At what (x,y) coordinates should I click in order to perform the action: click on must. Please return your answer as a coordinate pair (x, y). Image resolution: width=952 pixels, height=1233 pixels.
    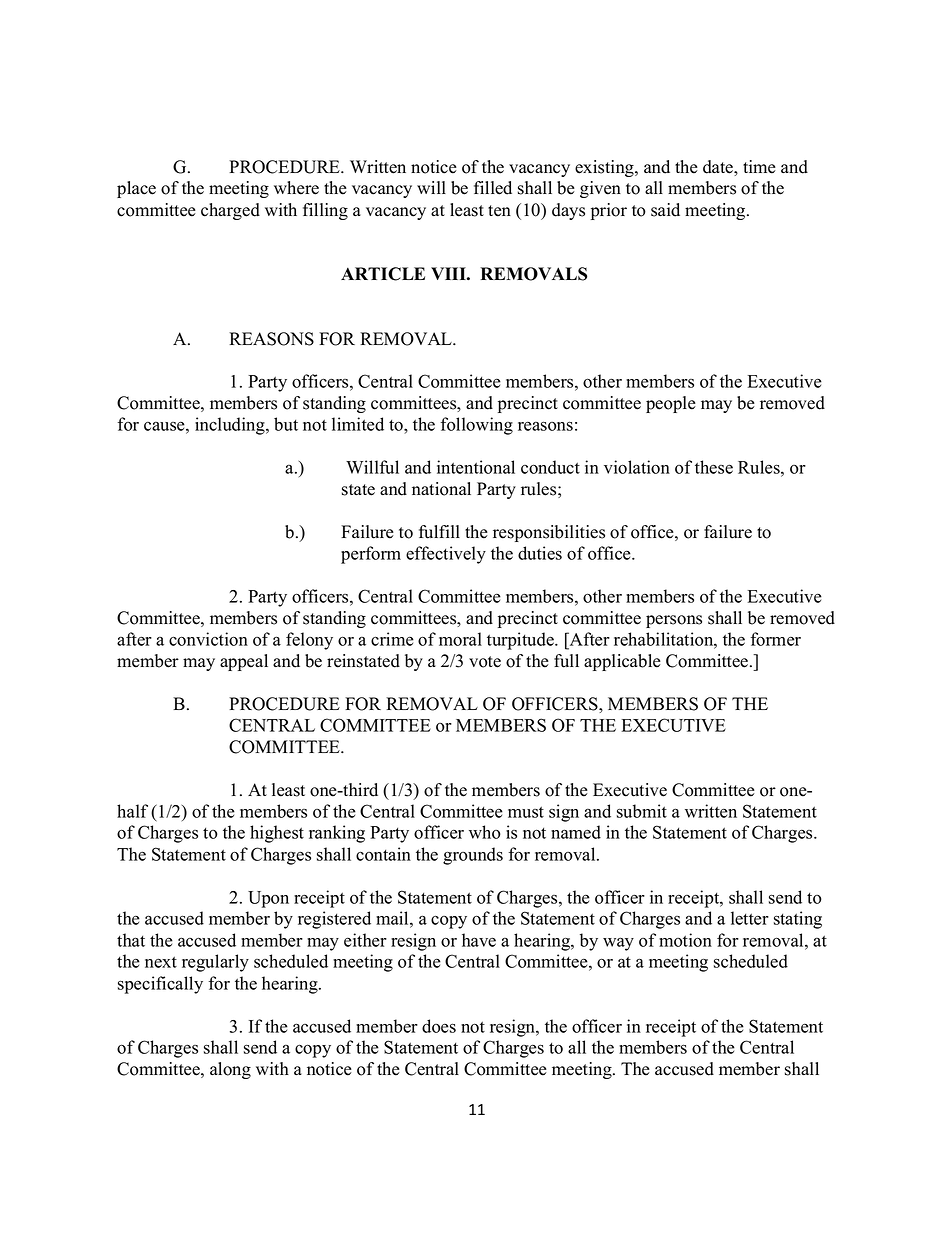
    Looking at the image, I should click on (526, 812).
